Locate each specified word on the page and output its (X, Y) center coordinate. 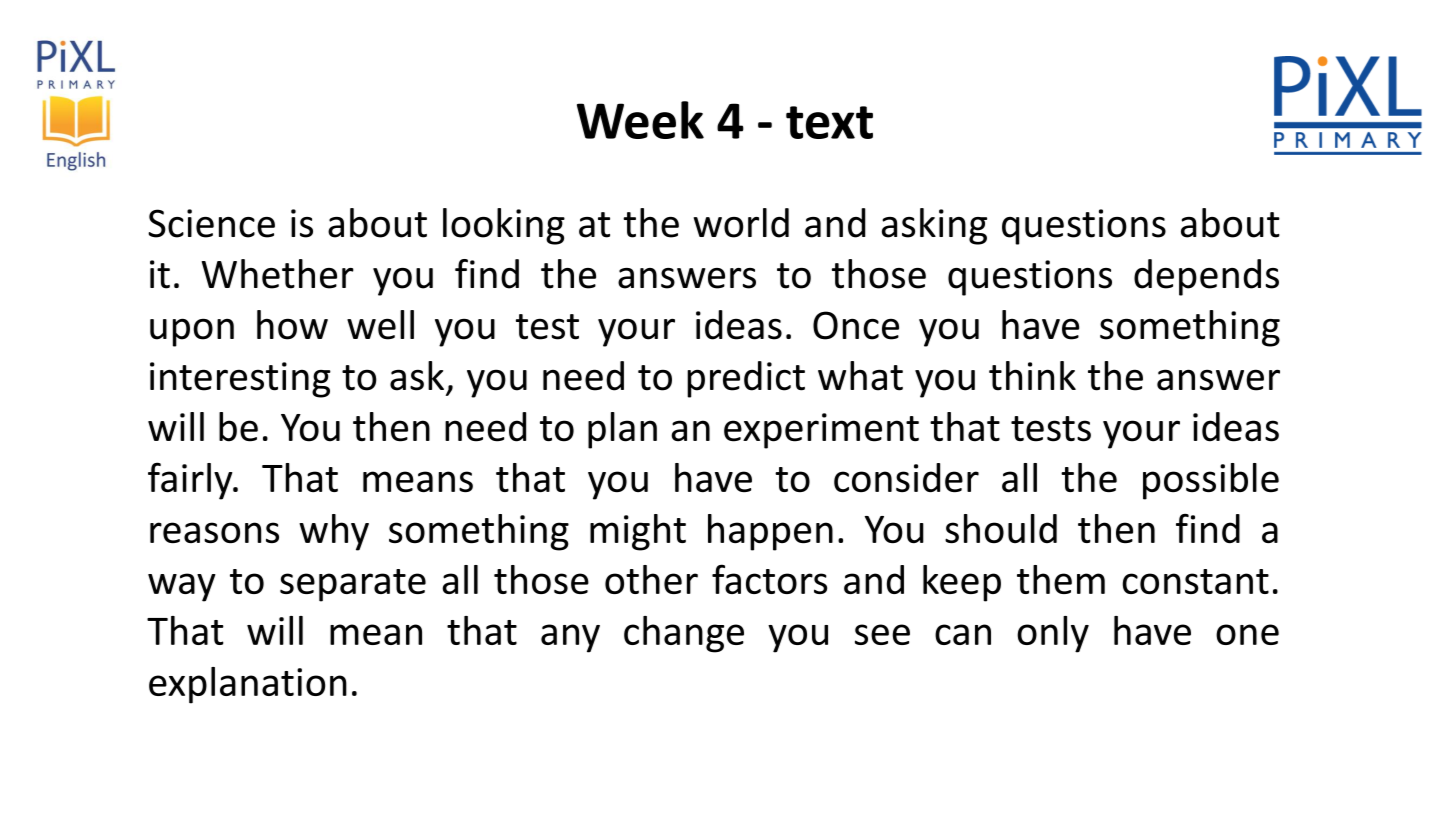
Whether (278, 274)
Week (640, 120)
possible (1211, 481)
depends (1206, 277)
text (829, 122)
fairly (191, 481)
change (684, 634)
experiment (821, 431)
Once (856, 325)
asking (934, 226)
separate (353, 585)
